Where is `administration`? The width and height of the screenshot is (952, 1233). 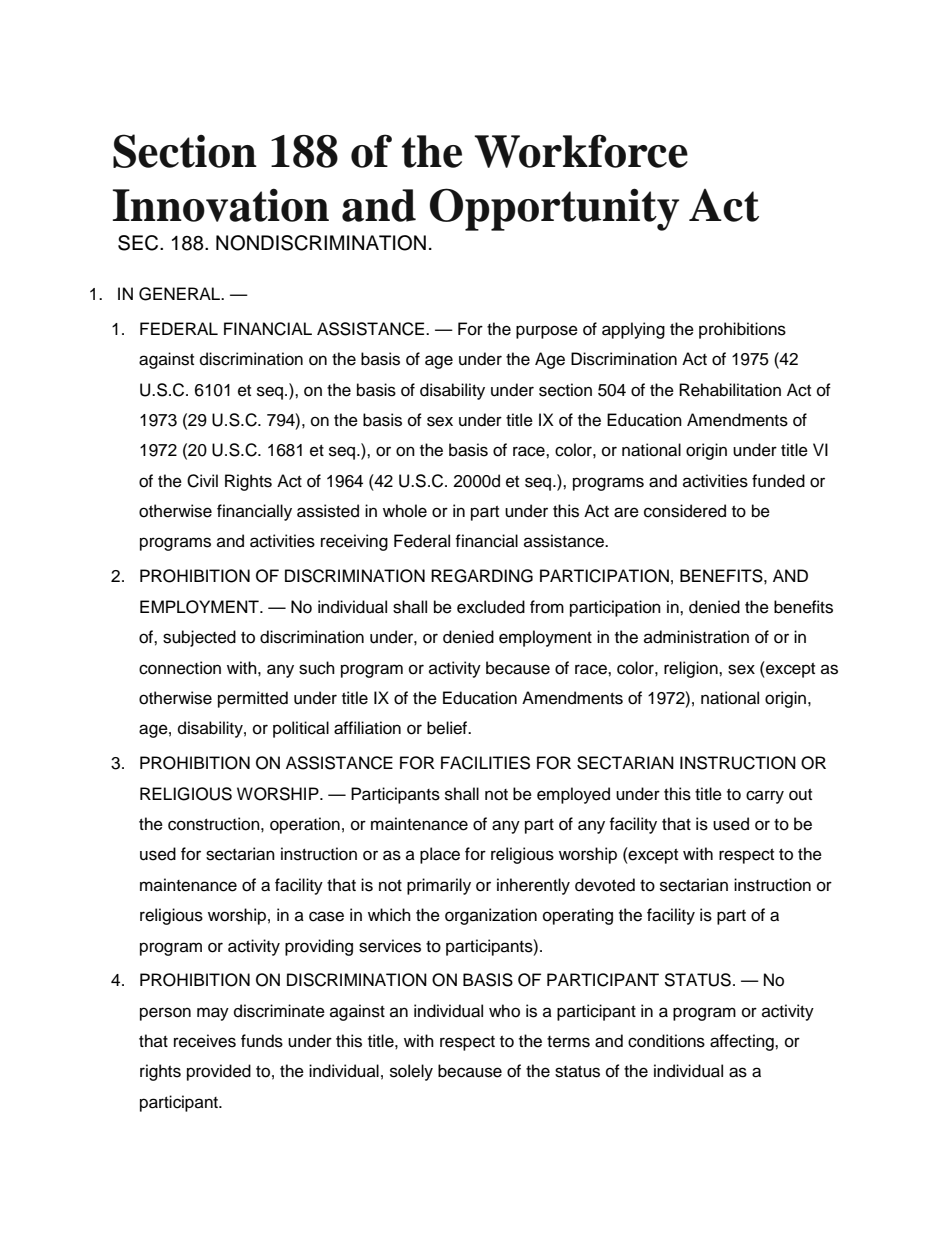
administration is located at coordinates (696, 637).
